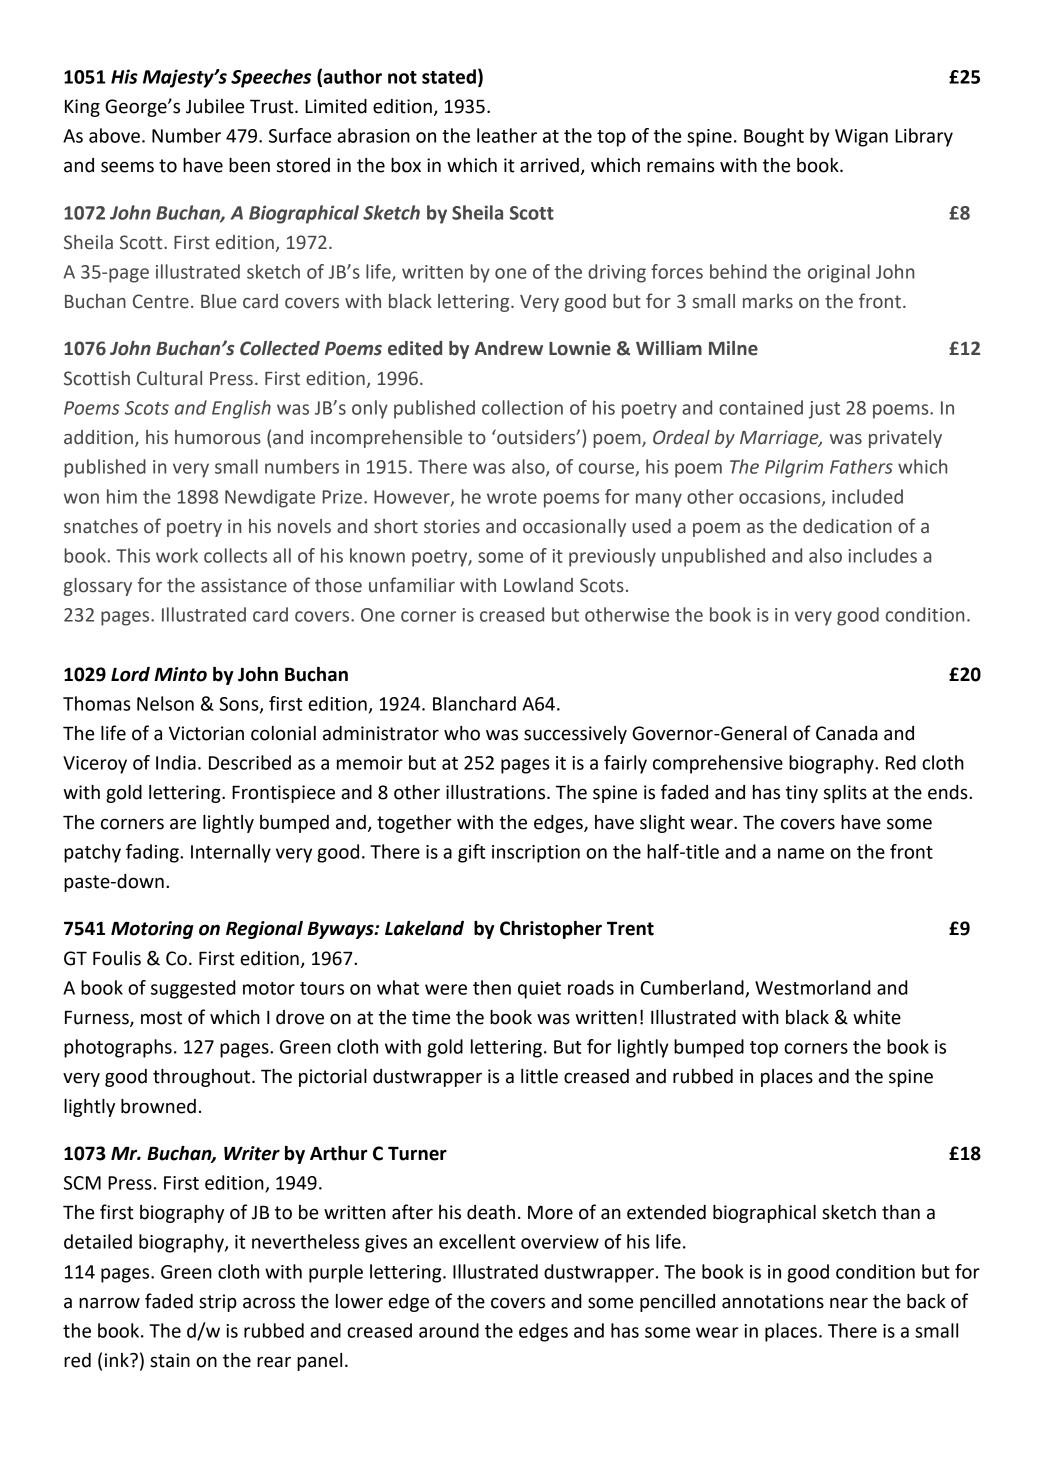 The width and height of the page is (1046, 1479). Describe the element at coordinates (206, 733) in the page. I see `Victorian` at that location.
